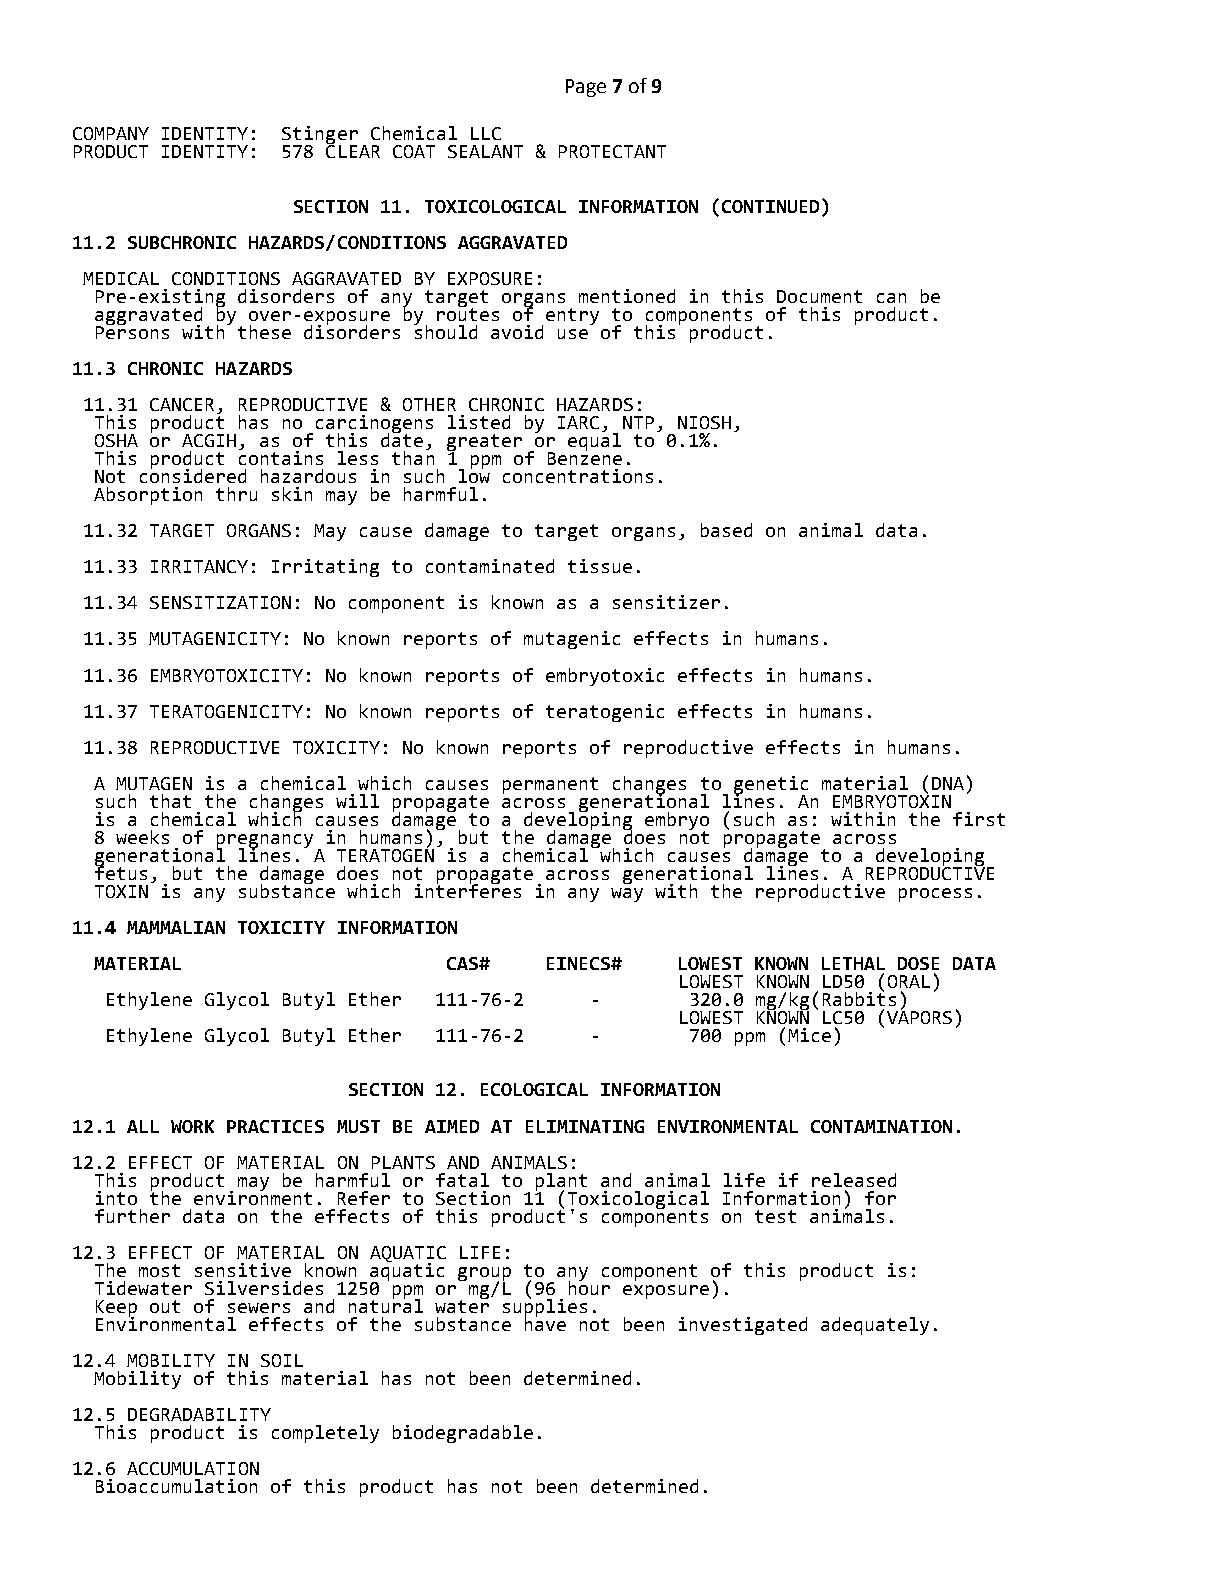 The image size is (1226, 1587). I want to click on LLC, so click(486, 133).
